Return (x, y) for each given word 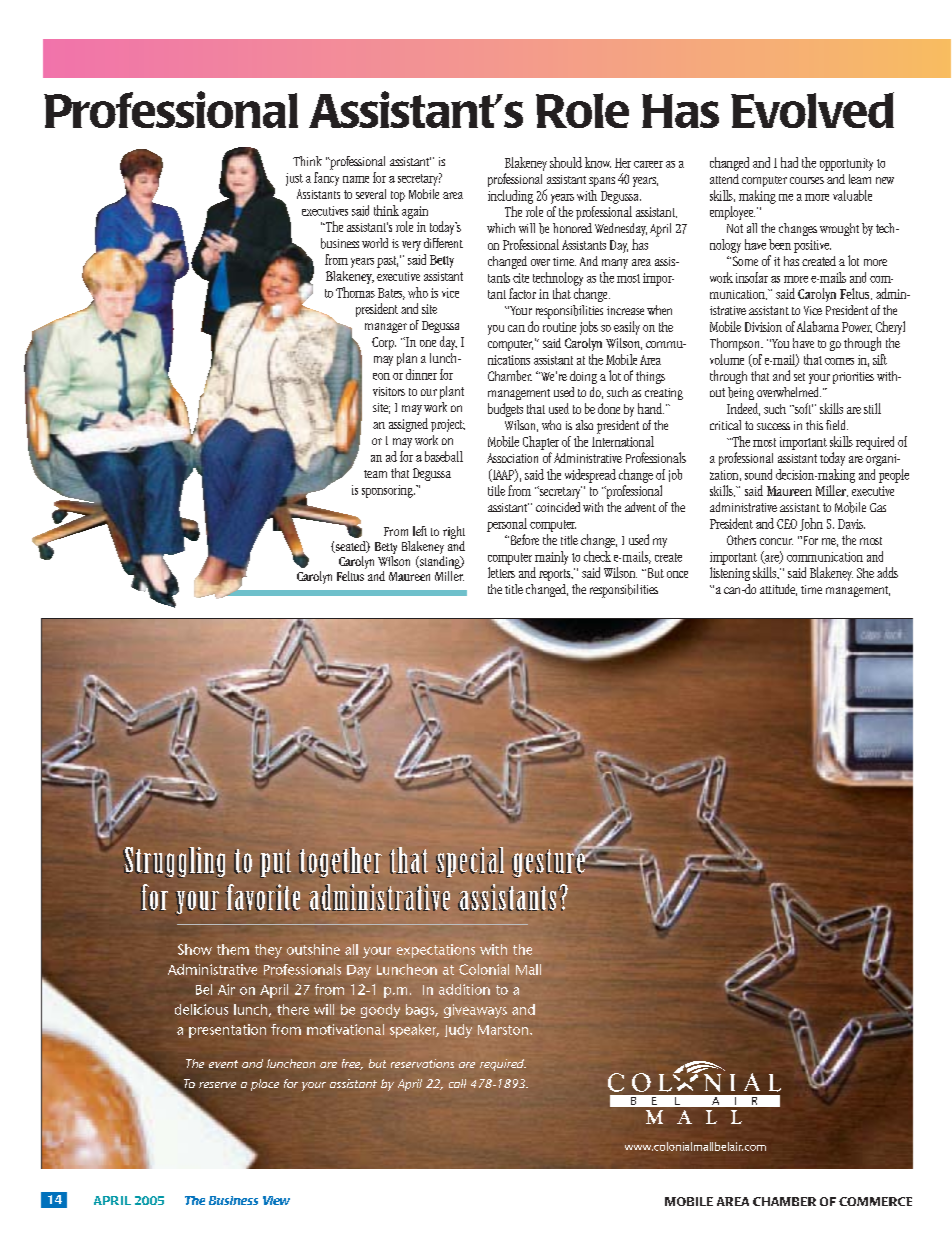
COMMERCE (875, 1201)
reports (556, 575)
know (598, 162)
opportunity (846, 164)
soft (803, 408)
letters (501, 572)
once (677, 574)
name (356, 179)
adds (887, 572)
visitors (389, 391)
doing (583, 377)
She (865, 573)
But (654, 573)
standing (440, 562)
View (276, 1200)
